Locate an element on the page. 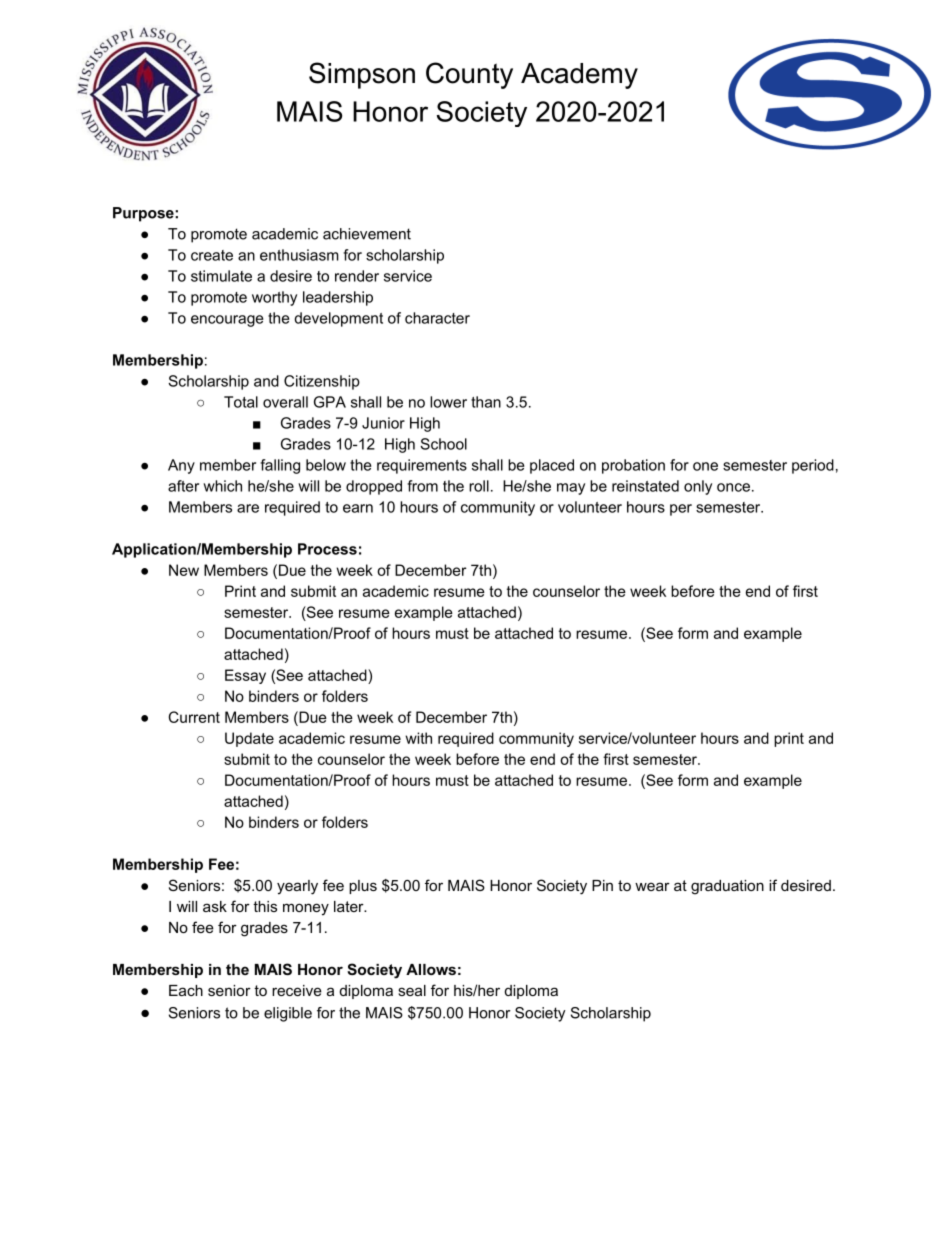 The height and width of the page is (1233, 952). receive is located at coordinates (297, 990).
